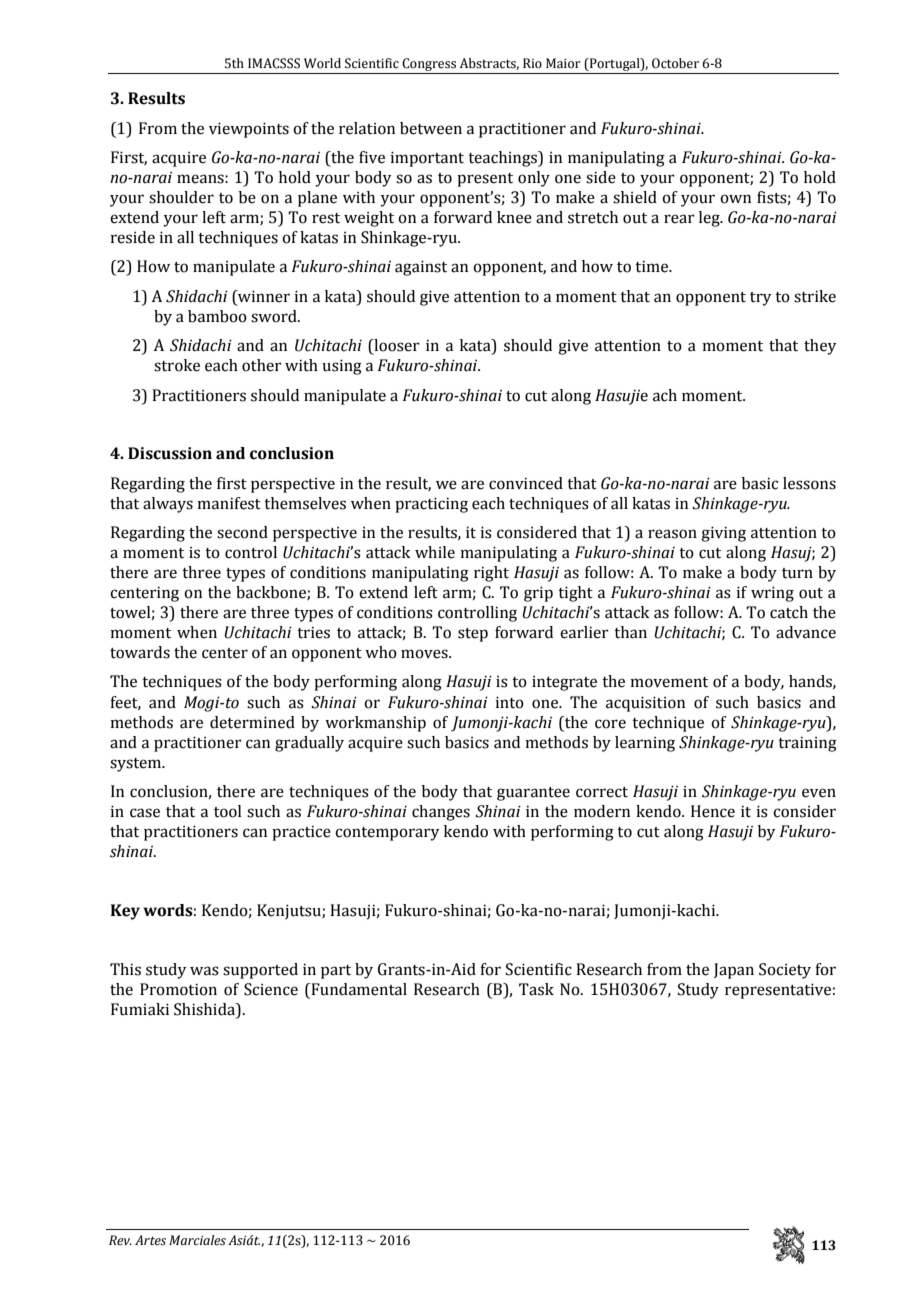 The width and height of the screenshot is (924, 1308). Describe the element at coordinates (734, 971) in the screenshot. I see `Japan` at that location.
